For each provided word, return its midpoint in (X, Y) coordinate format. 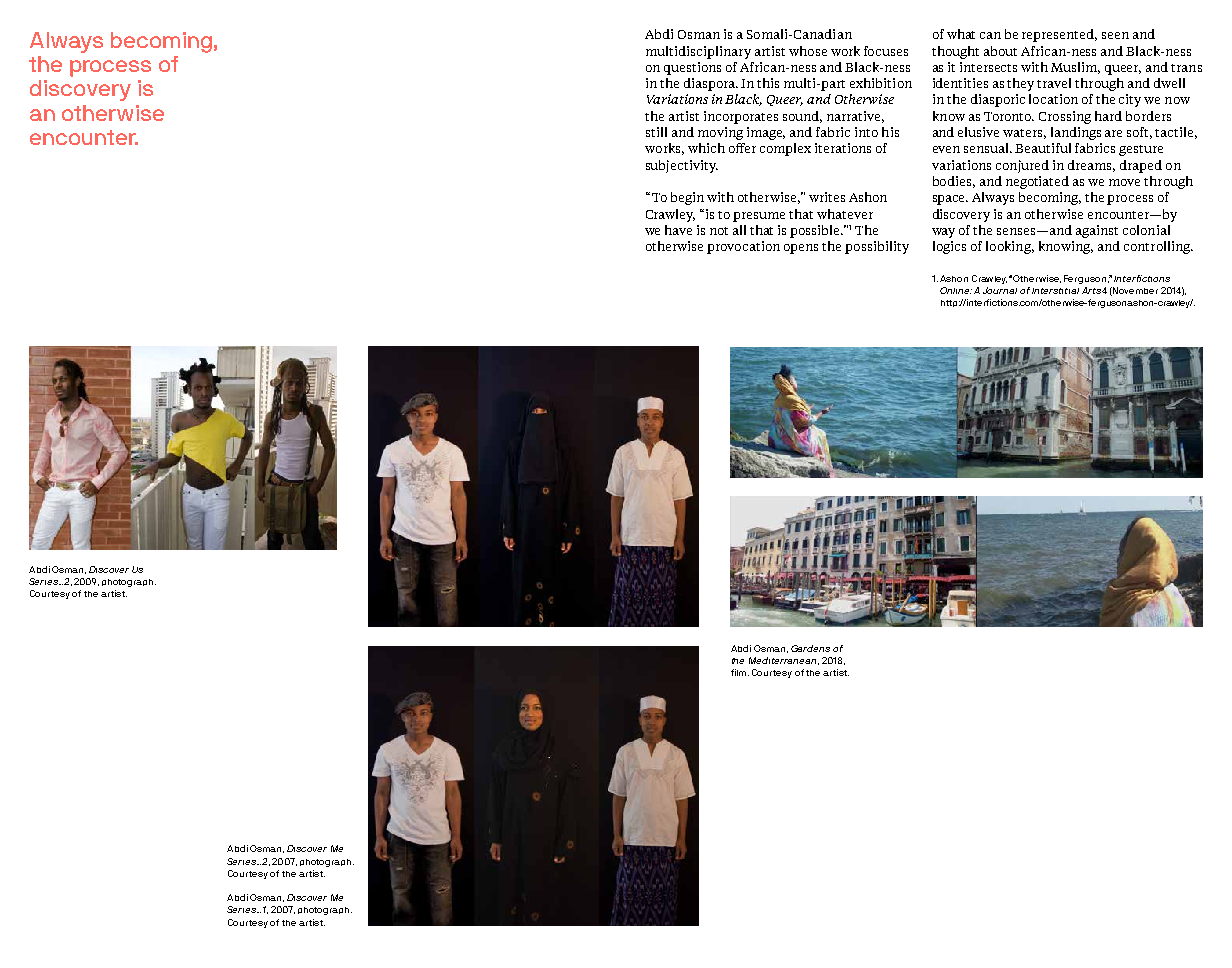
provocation (743, 247)
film (740, 672)
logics (949, 247)
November (1135, 290)
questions (692, 68)
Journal (1000, 290)
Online (956, 290)
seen (1115, 35)
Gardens (810, 648)
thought (955, 52)
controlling (1158, 247)
